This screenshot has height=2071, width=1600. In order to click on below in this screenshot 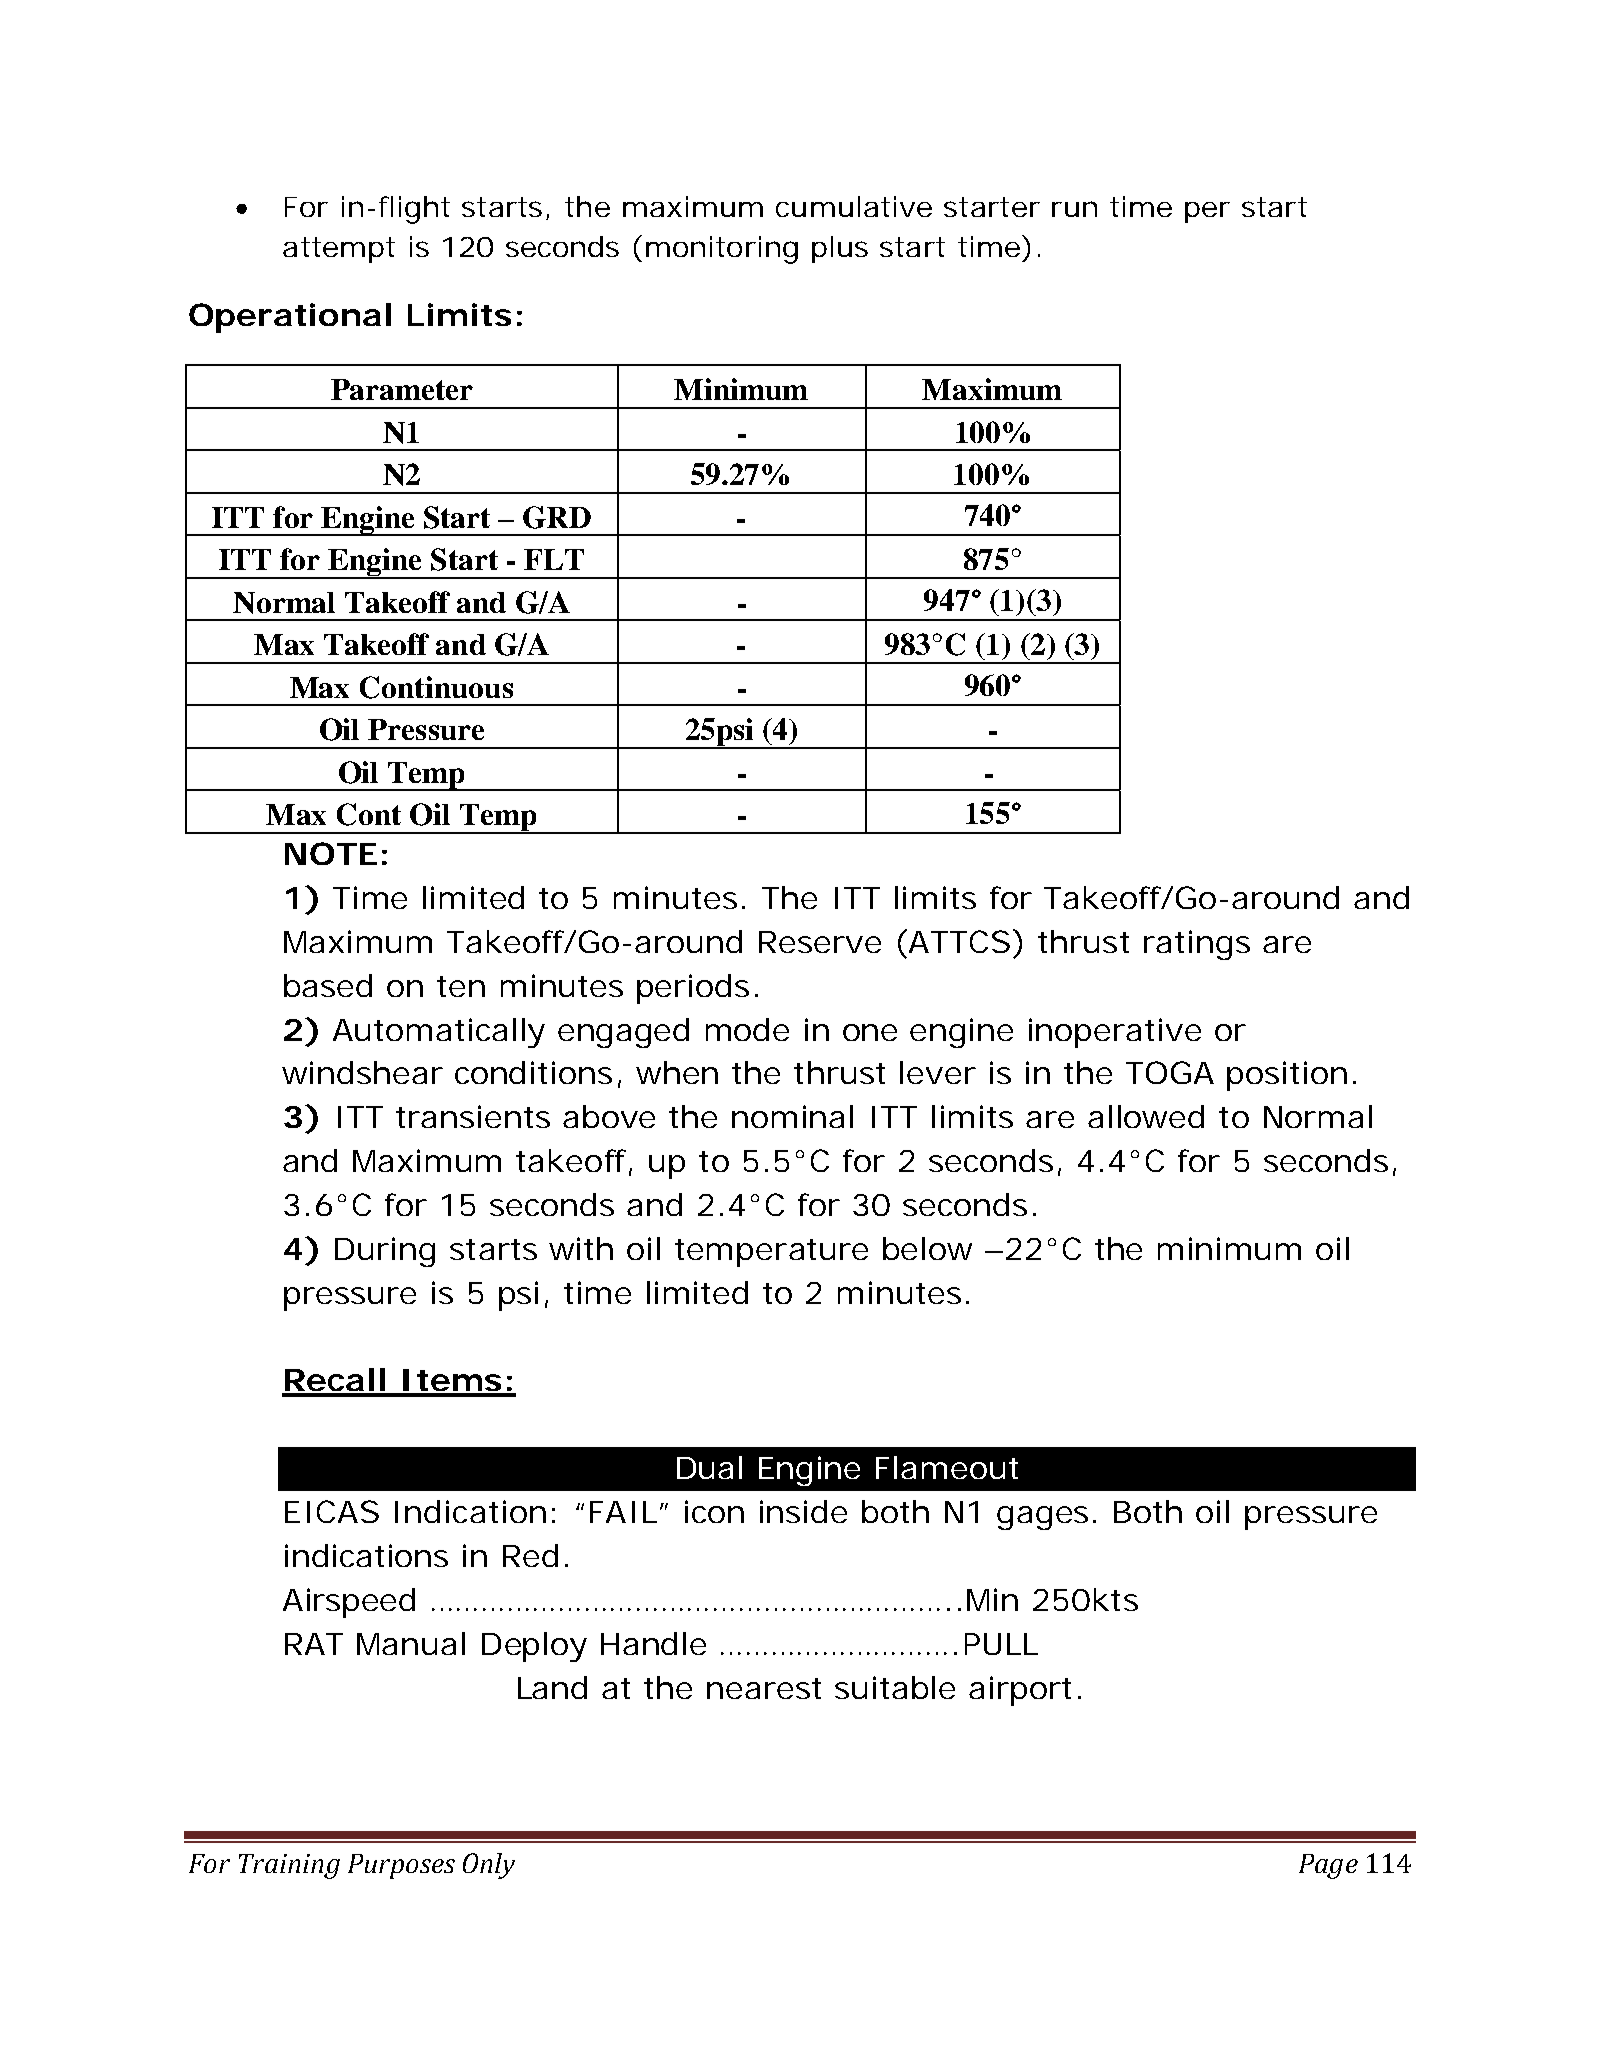, I will do `click(927, 1248)`.
